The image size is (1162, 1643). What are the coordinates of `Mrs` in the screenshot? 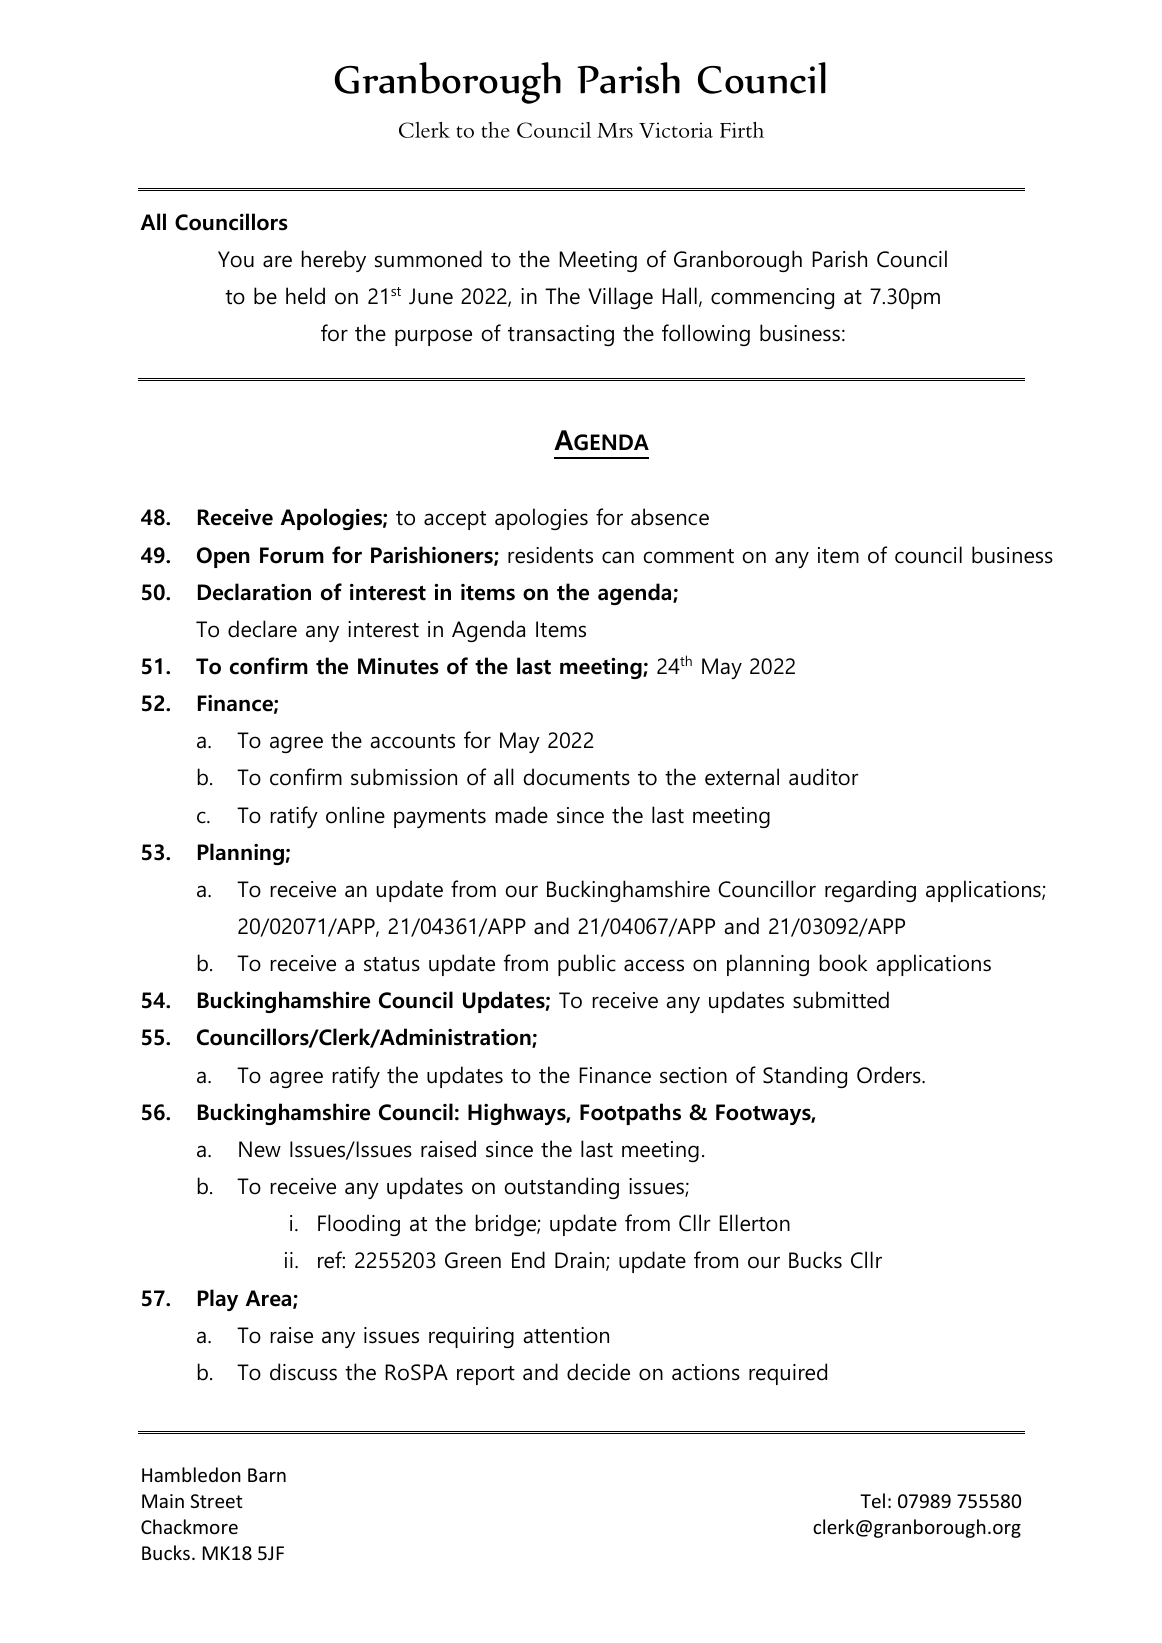 It's located at (615, 130).
